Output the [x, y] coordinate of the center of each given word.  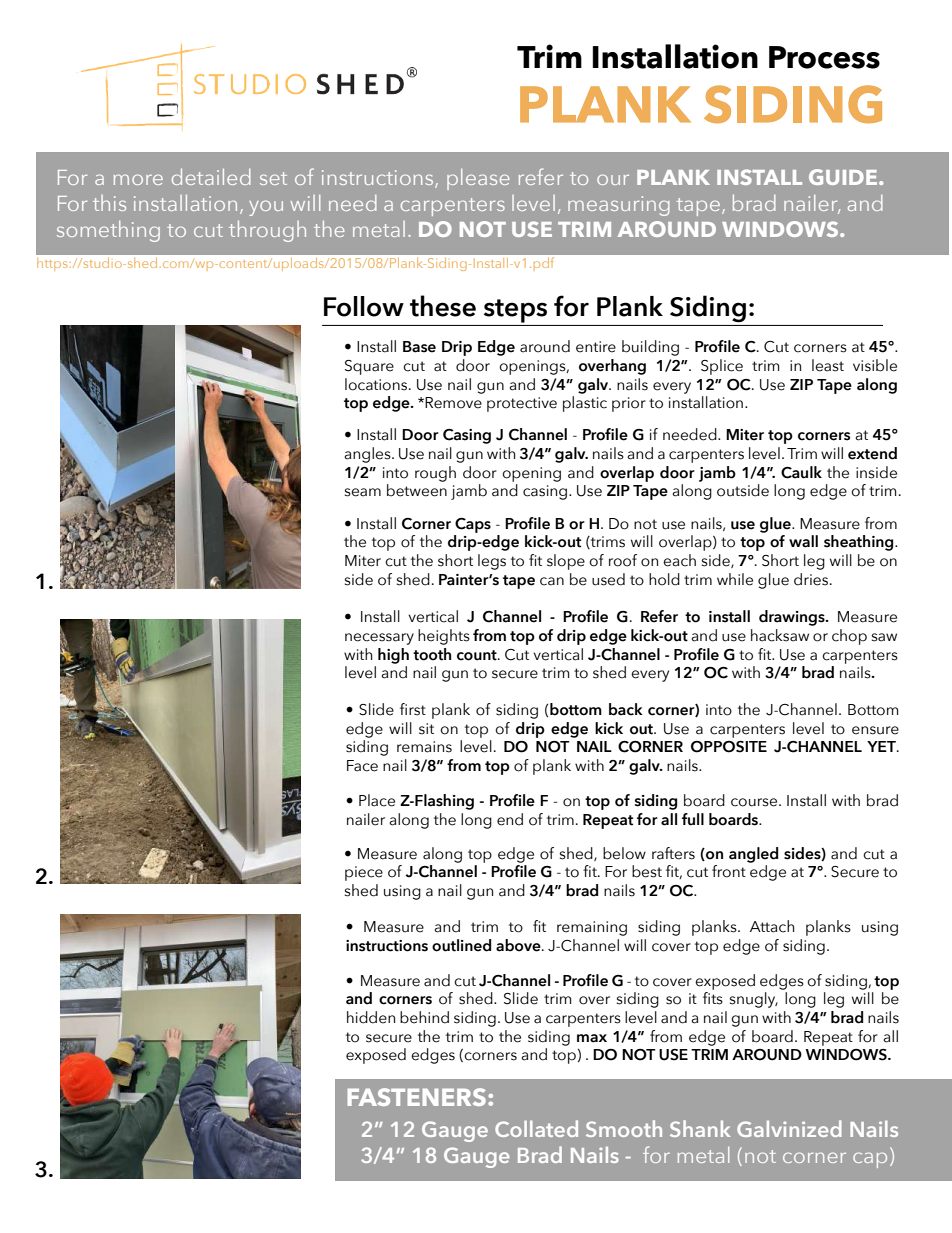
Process [824, 57]
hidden [371, 1017]
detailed [211, 177]
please [478, 179]
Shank [700, 1128]
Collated [536, 1128]
